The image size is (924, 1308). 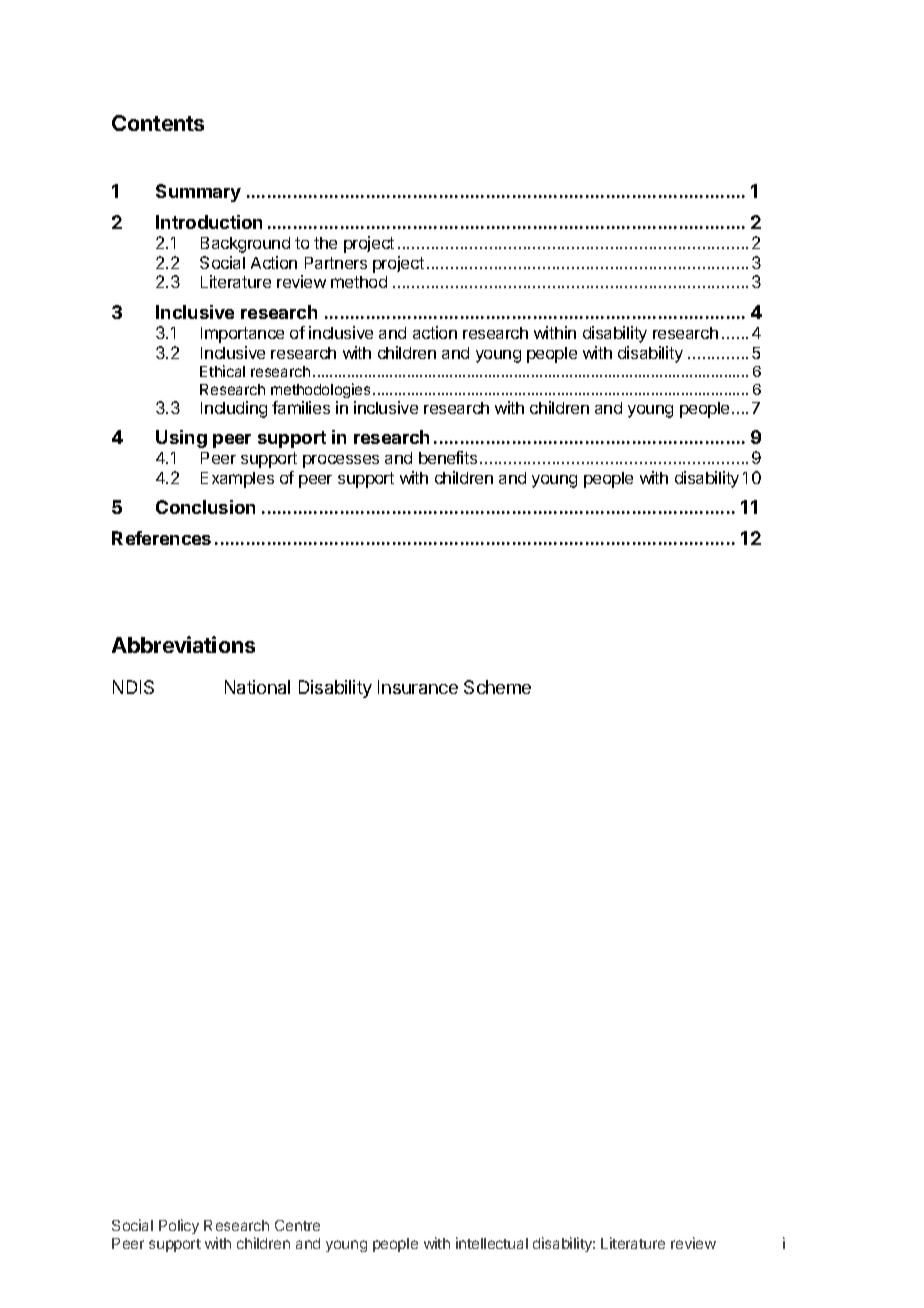 I want to click on Policy, so click(x=179, y=1226).
